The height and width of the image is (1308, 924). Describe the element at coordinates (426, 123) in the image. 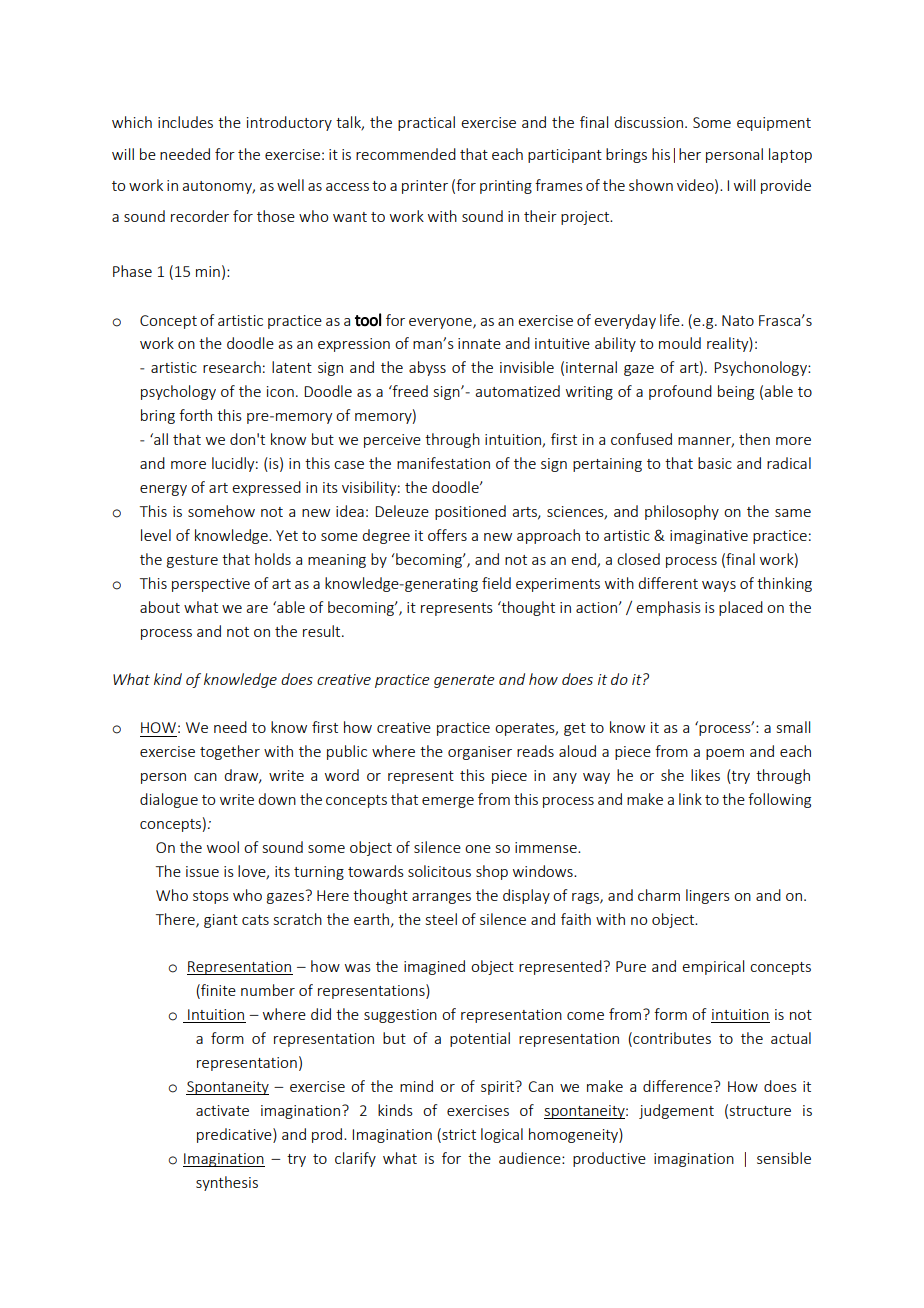

I see `practical` at that location.
